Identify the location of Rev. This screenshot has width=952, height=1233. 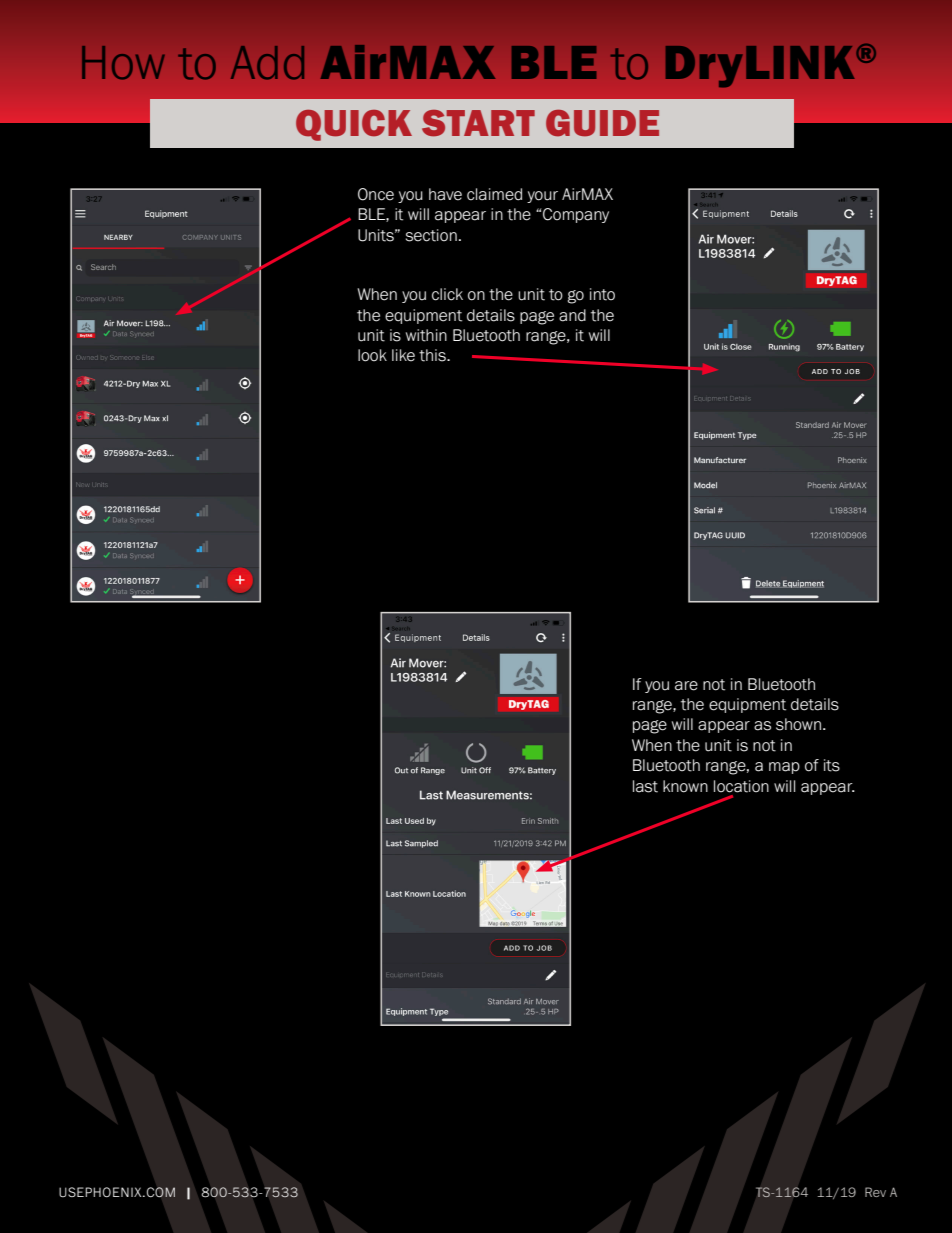
(875, 1192).
